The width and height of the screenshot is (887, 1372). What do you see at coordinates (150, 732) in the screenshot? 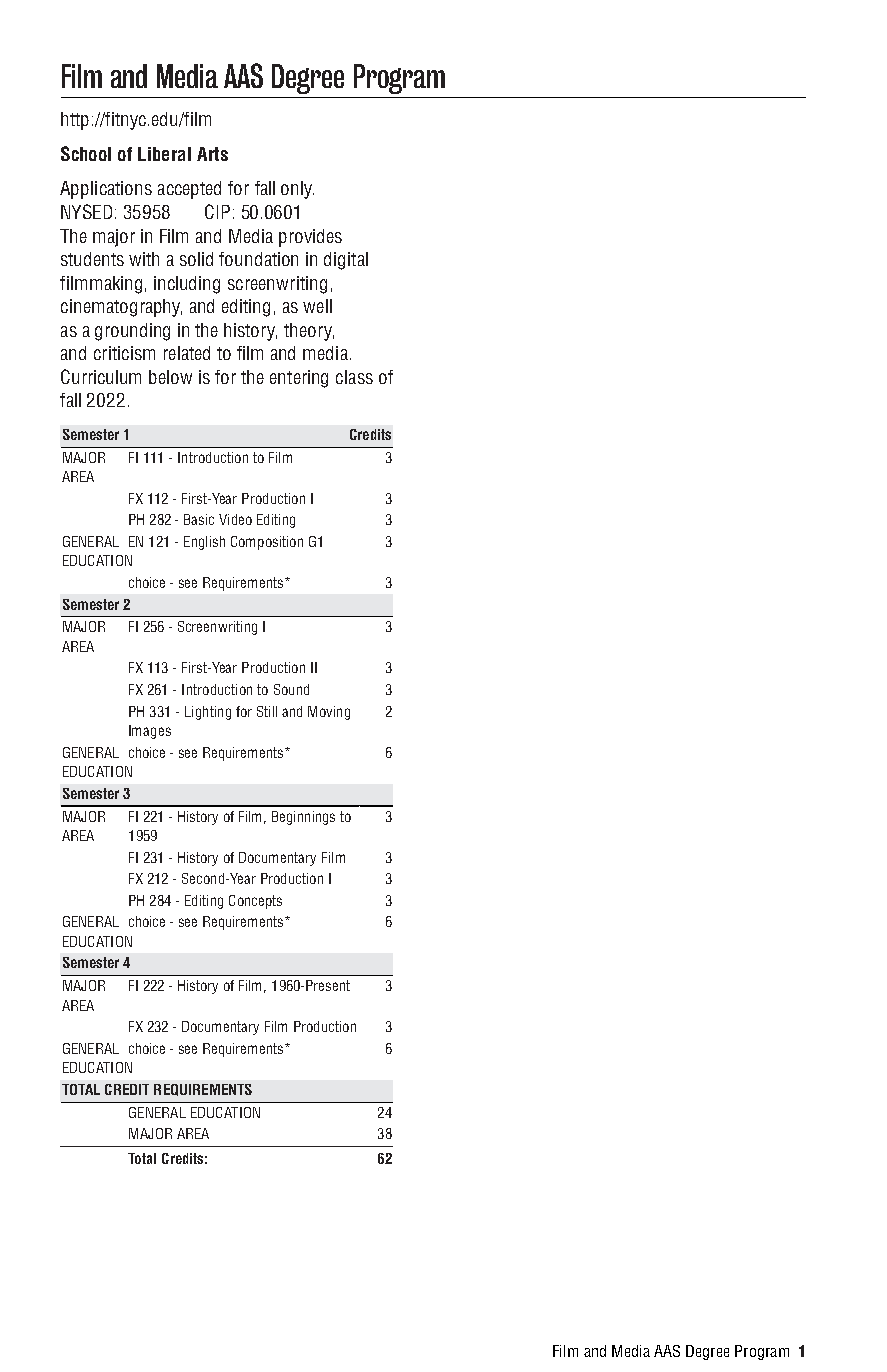
I see `Images` at bounding box center [150, 732].
